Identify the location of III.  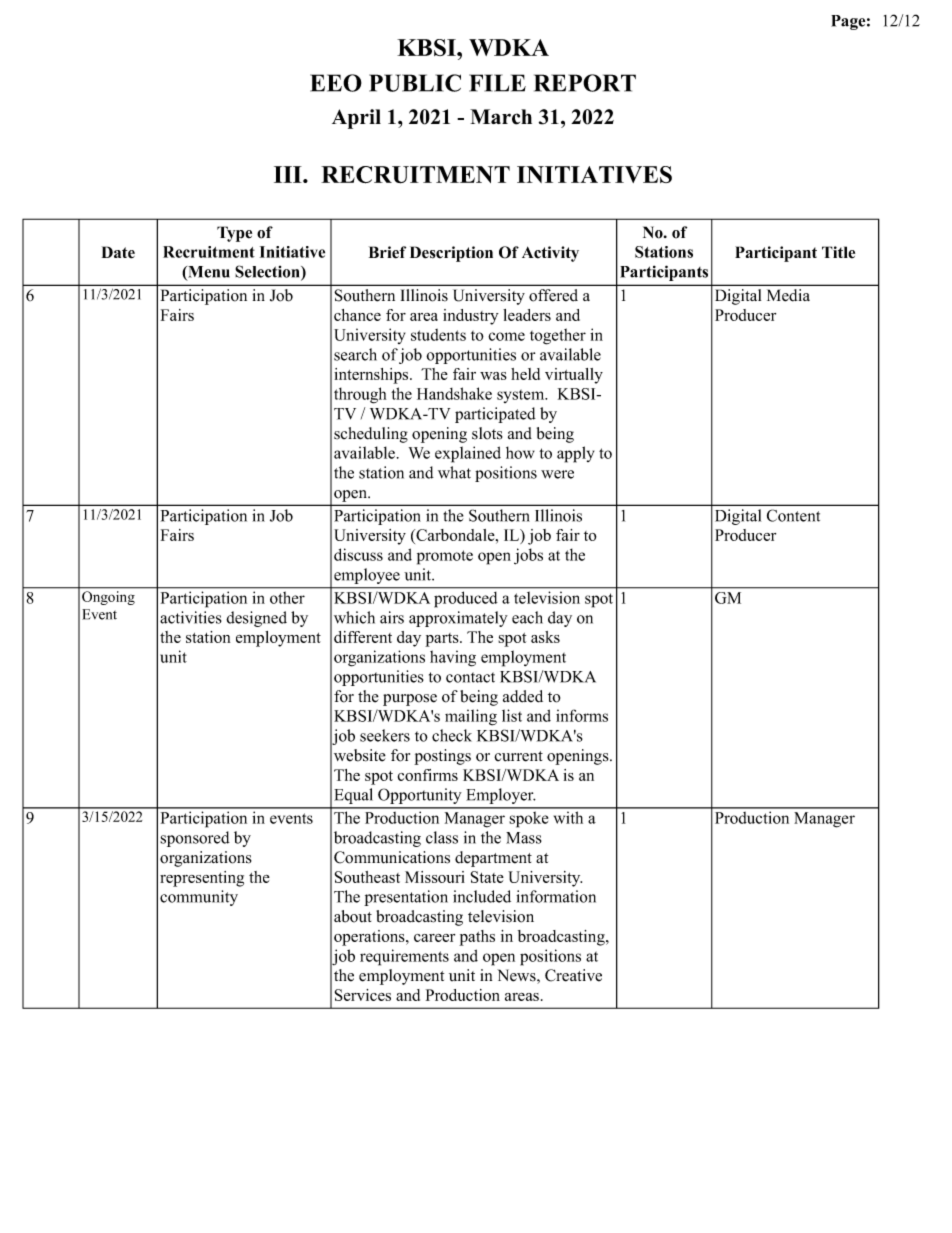
(289, 174).
